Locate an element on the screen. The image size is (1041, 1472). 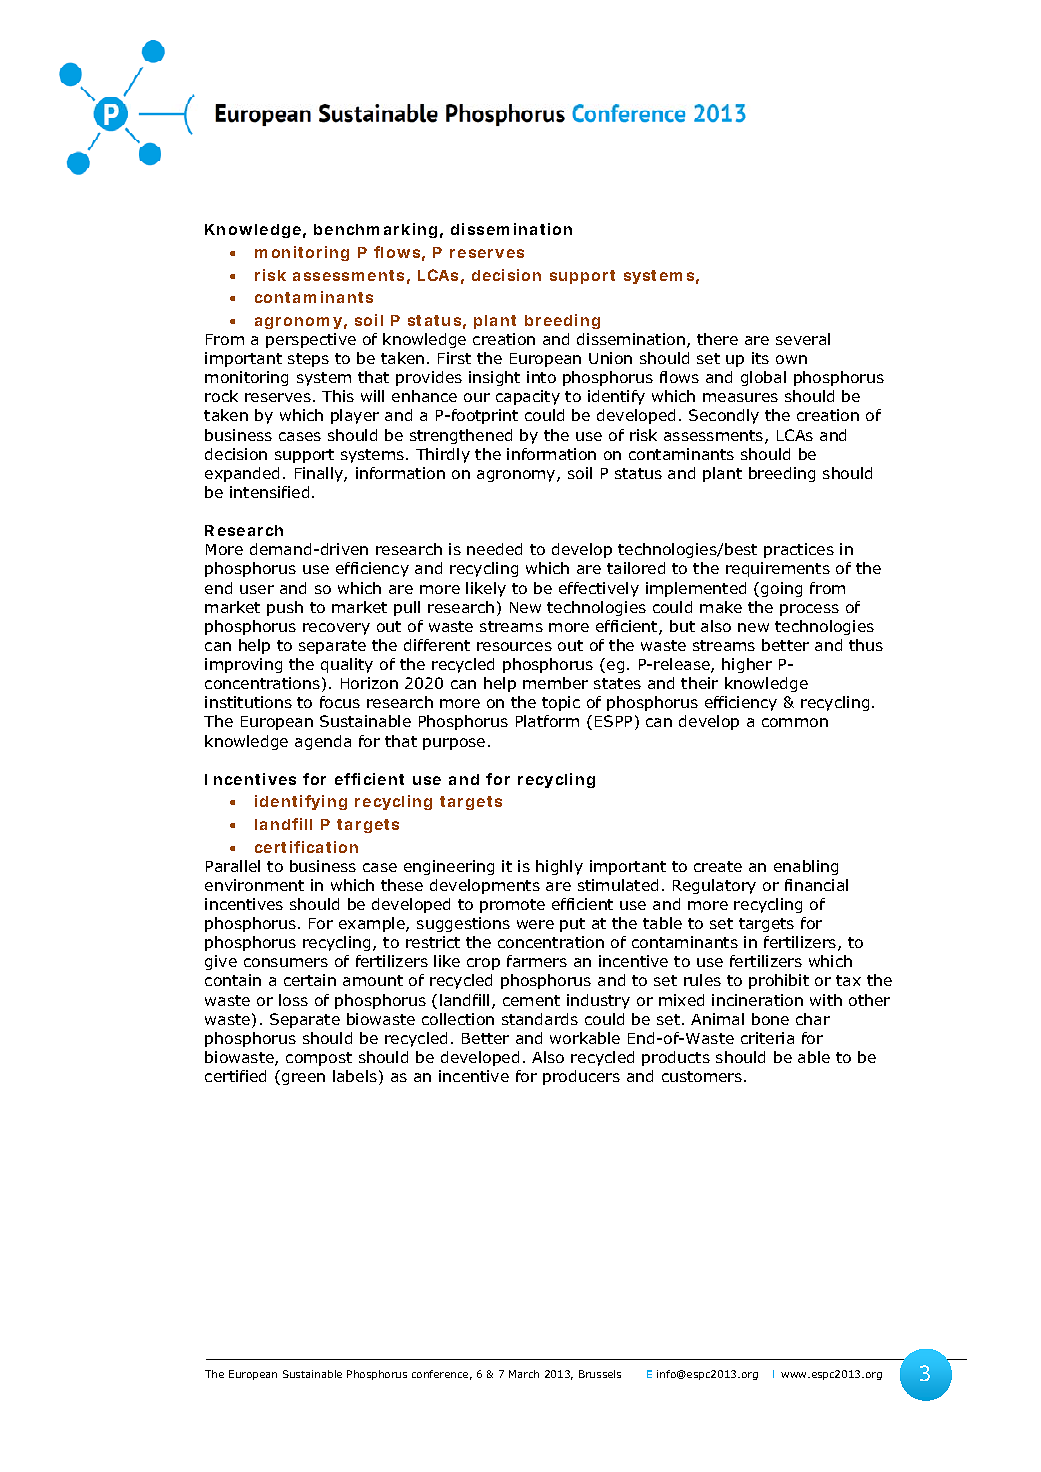
producers is located at coordinates (581, 1077).
